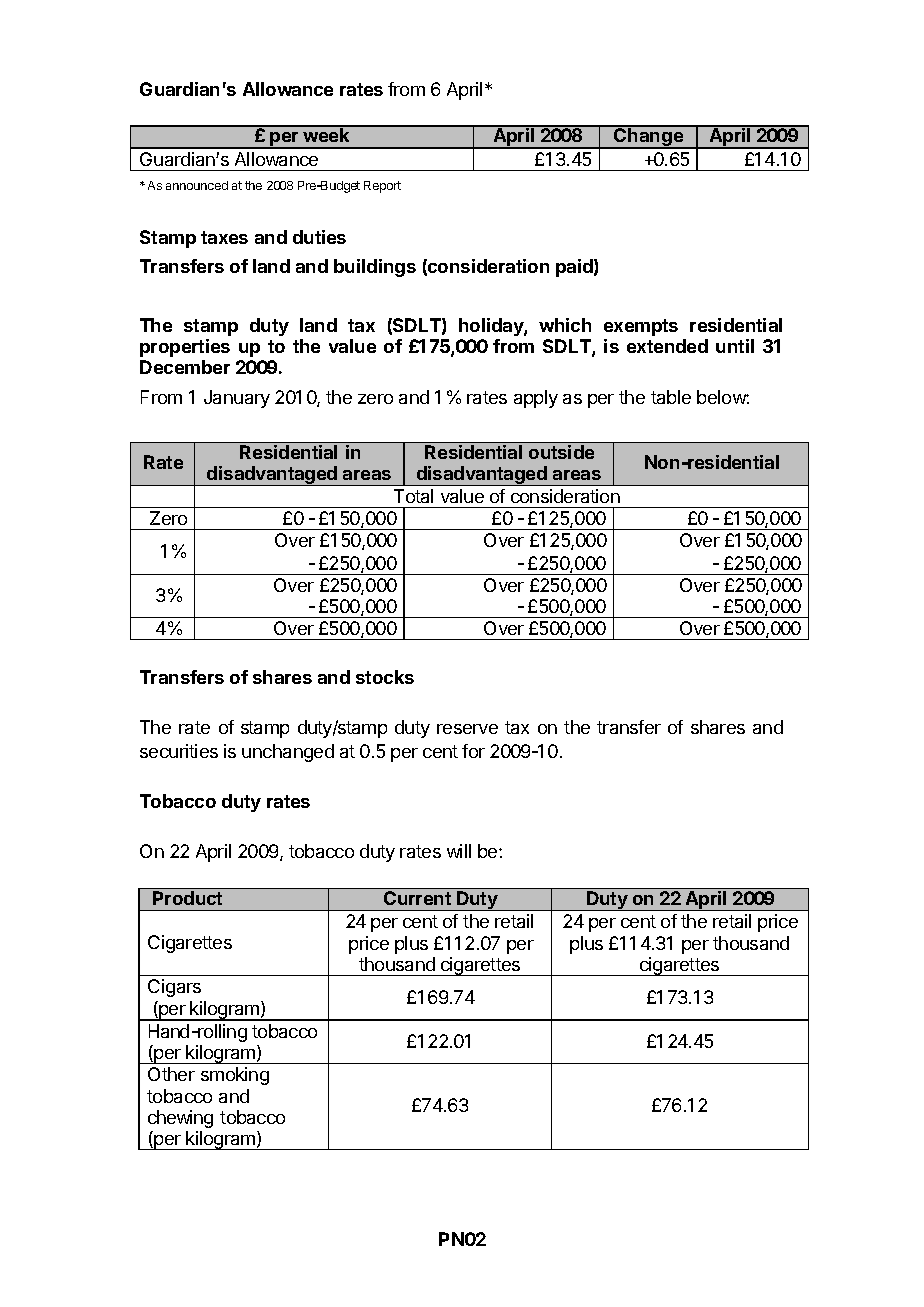 This screenshot has height=1307, width=924. I want to click on Total, so click(413, 496).
